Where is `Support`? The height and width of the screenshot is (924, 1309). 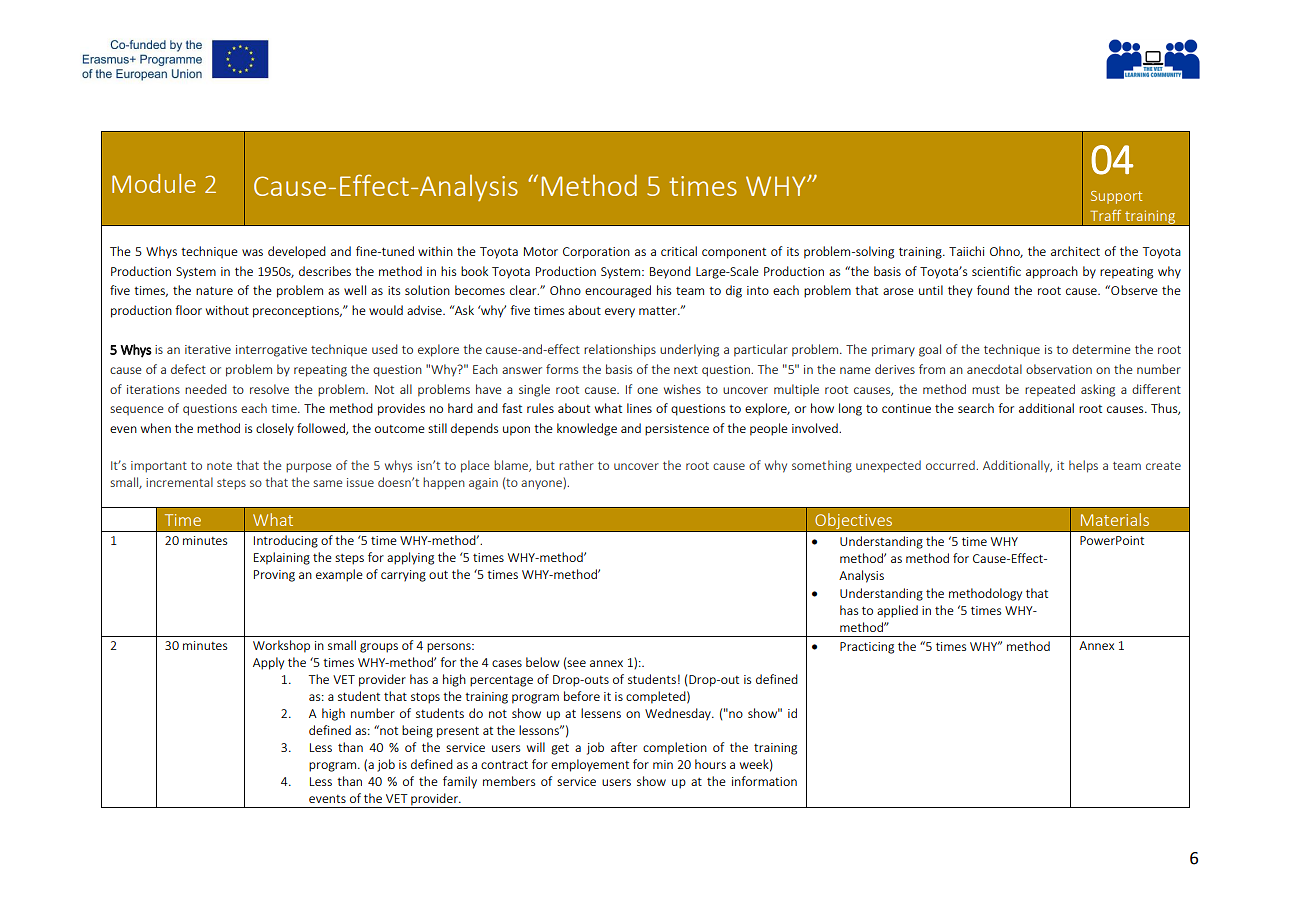
Support is located at coordinates (1116, 197).
